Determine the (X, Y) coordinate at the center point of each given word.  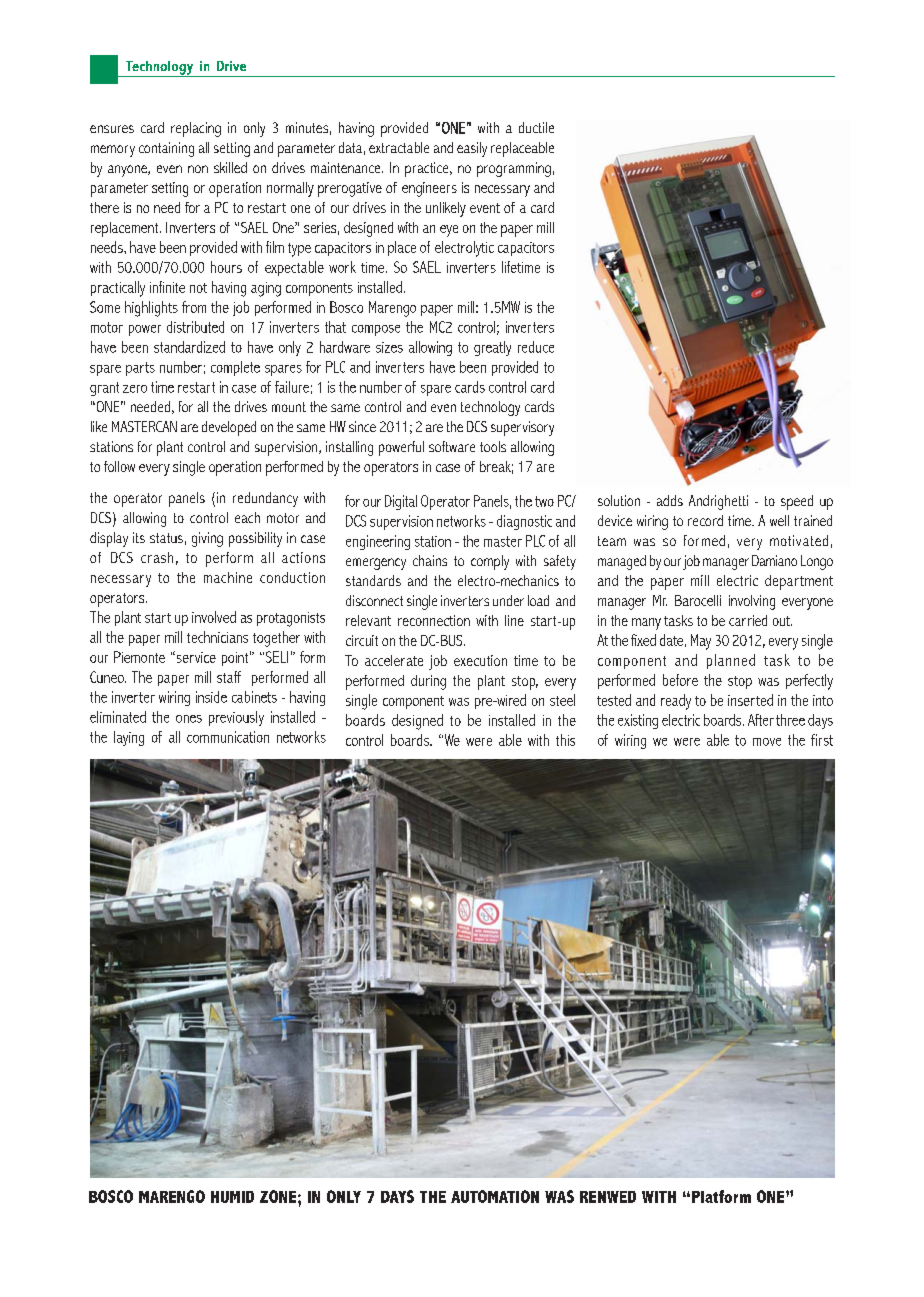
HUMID (232, 1197)
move (767, 742)
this (565, 740)
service (195, 657)
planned (731, 661)
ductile (536, 127)
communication (228, 737)
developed (229, 428)
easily (472, 149)
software (452, 446)
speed (797, 502)
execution (480, 660)
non (198, 169)
